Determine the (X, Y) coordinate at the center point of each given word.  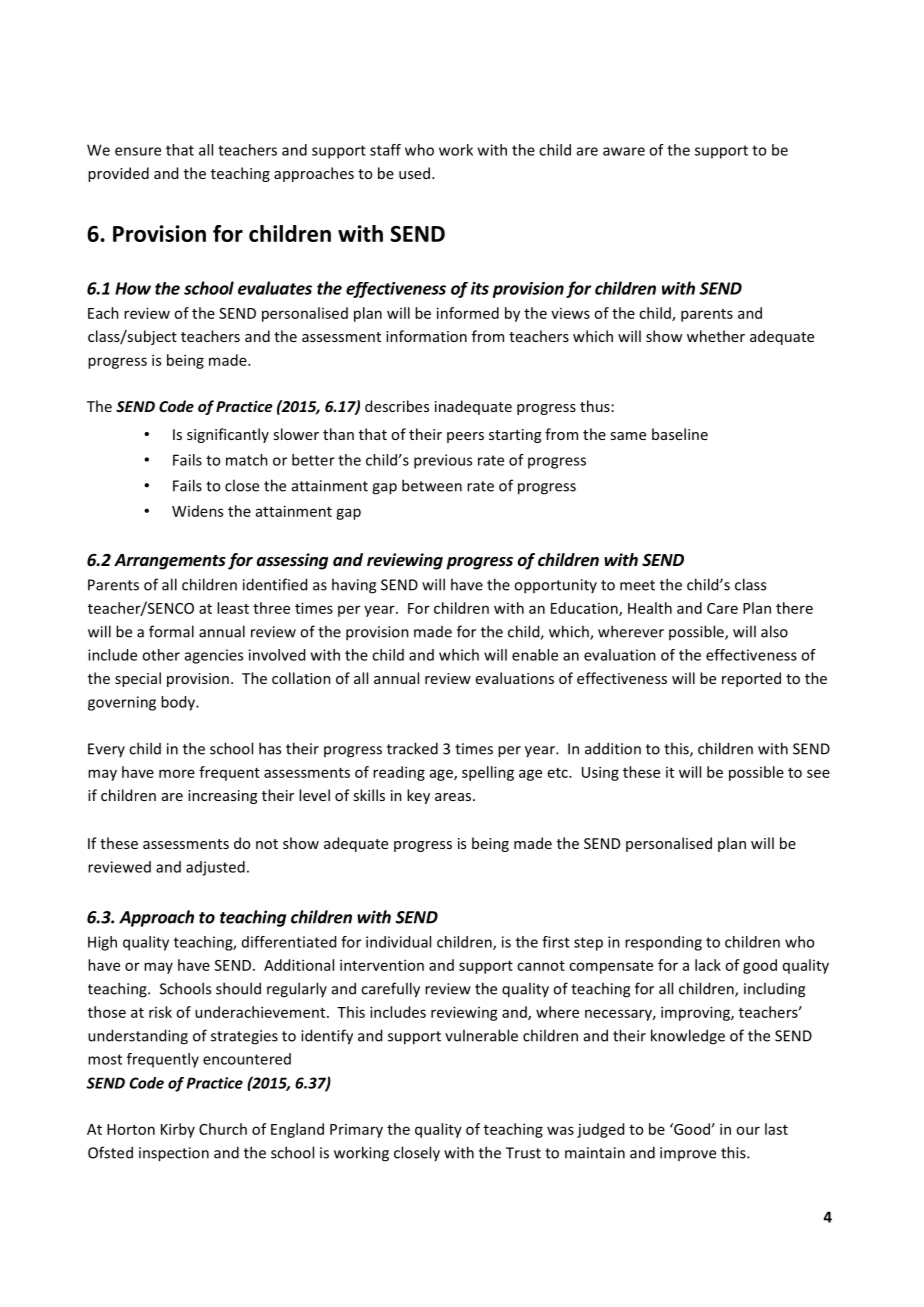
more (177, 773)
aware (624, 151)
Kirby (178, 1130)
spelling (488, 773)
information (426, 336)
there (794, 608)
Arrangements (170, 562)
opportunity (555, 586)
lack (708, 965)
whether (716, 336)
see (818, 773)
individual (398, 942)
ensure (138, 151)
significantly (228, 435)
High (102, 943)
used (414, 173)
